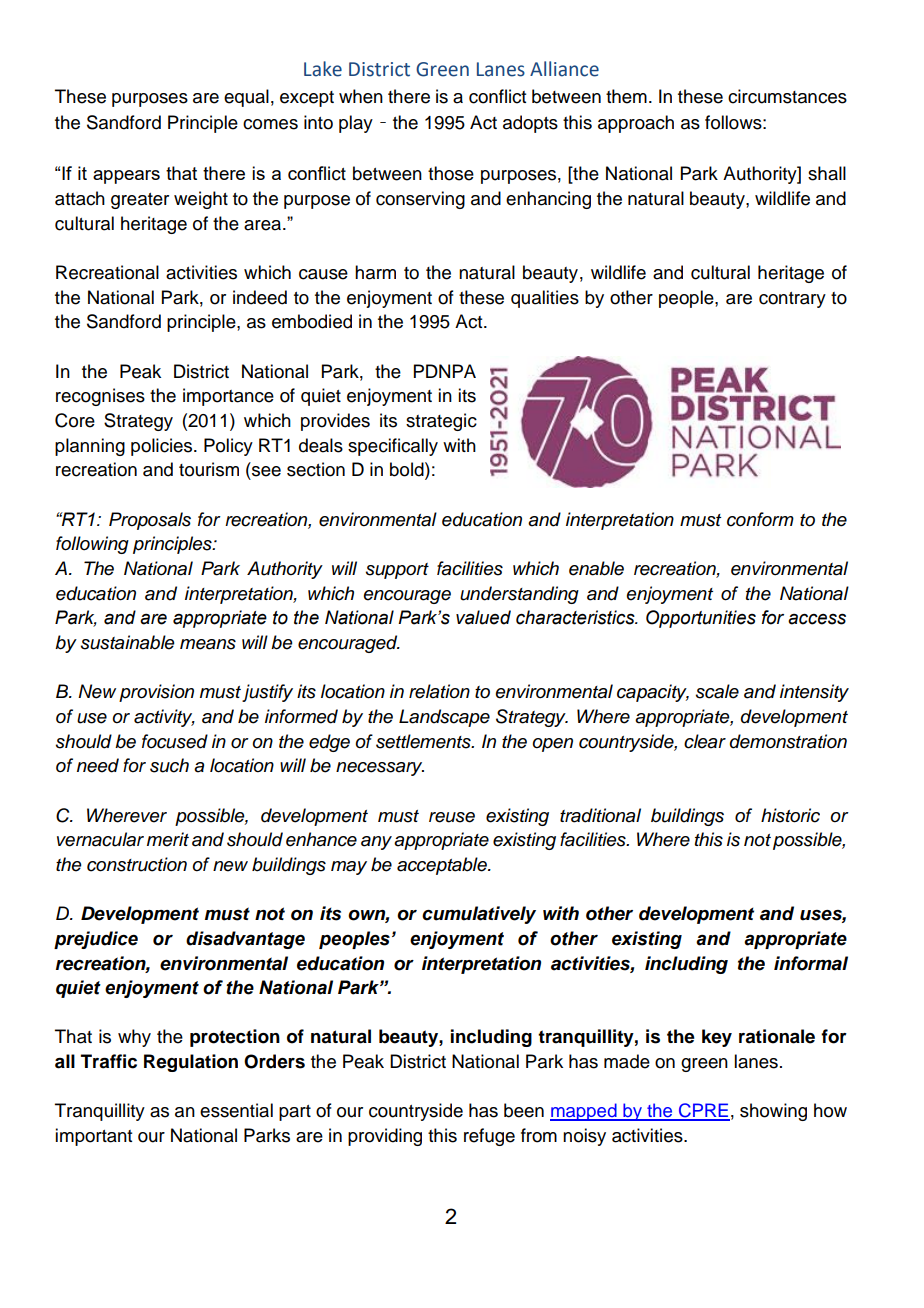 Image resolution: width=924 pixels, height=1308 pixels. I want to click on valued, so click(483, 617).
